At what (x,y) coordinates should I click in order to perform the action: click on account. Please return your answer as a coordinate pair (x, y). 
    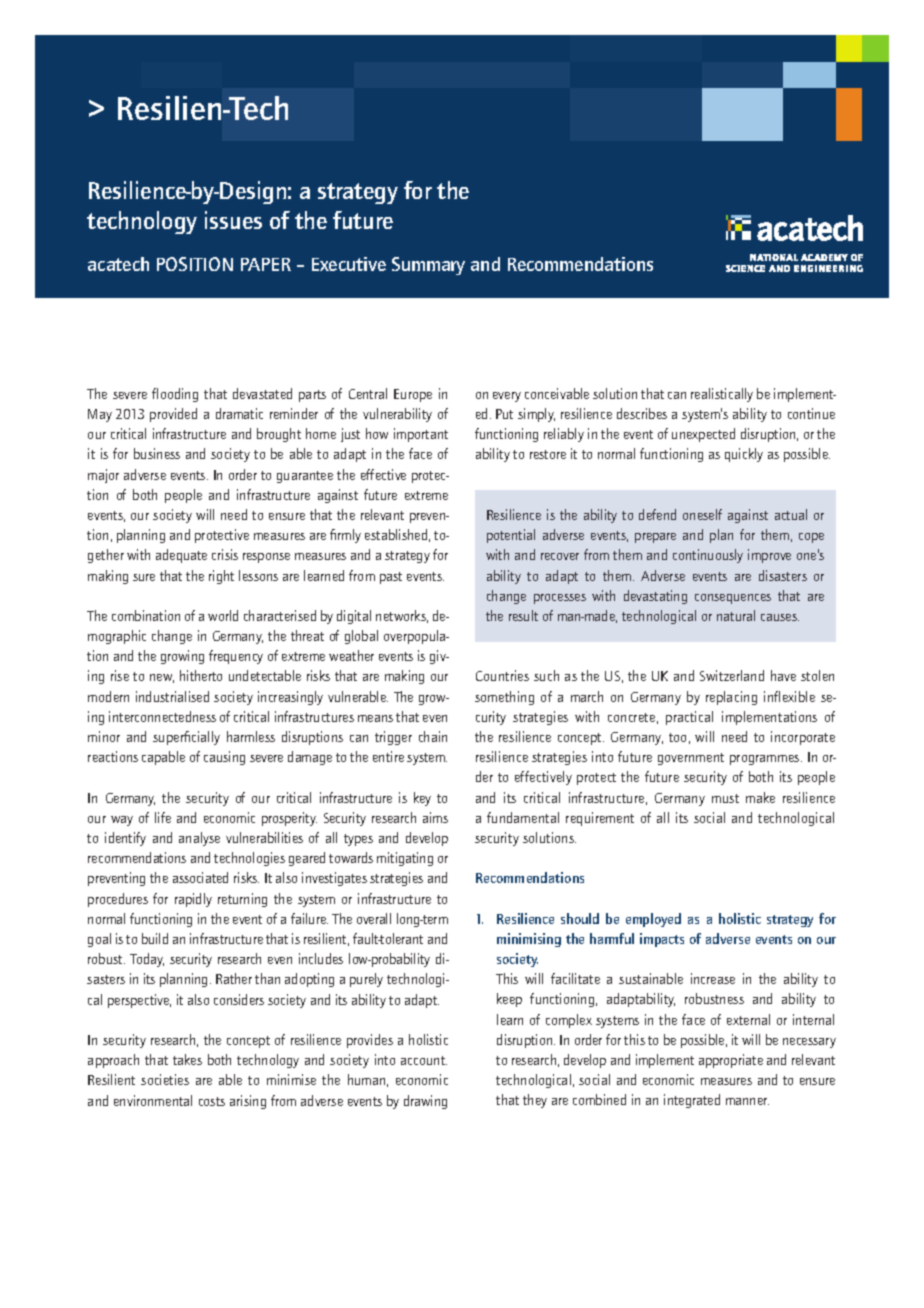
    Looking at the image, I should click on (424, 1060).
